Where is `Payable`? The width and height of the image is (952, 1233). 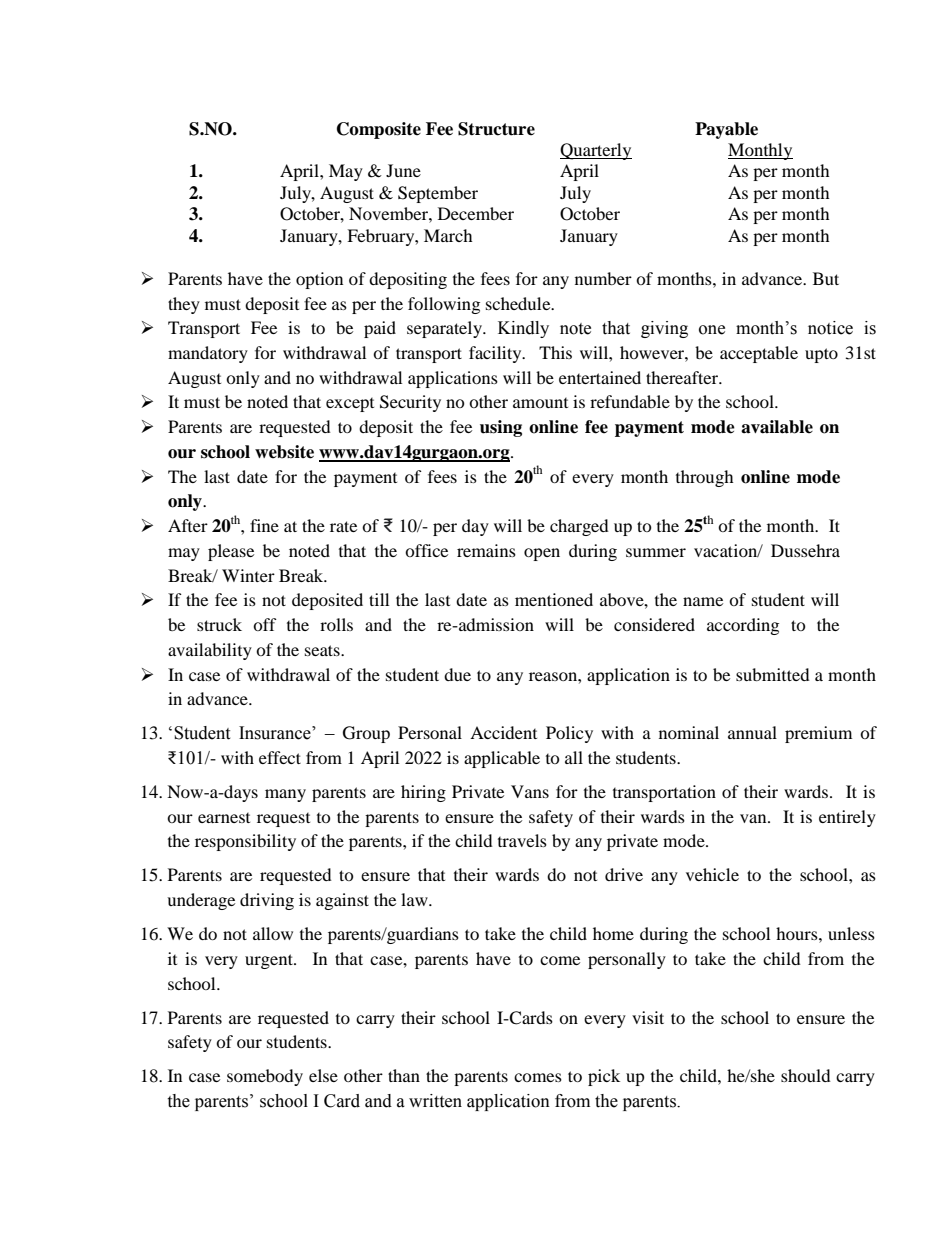 Payable is located at coordinates (726, 130).
